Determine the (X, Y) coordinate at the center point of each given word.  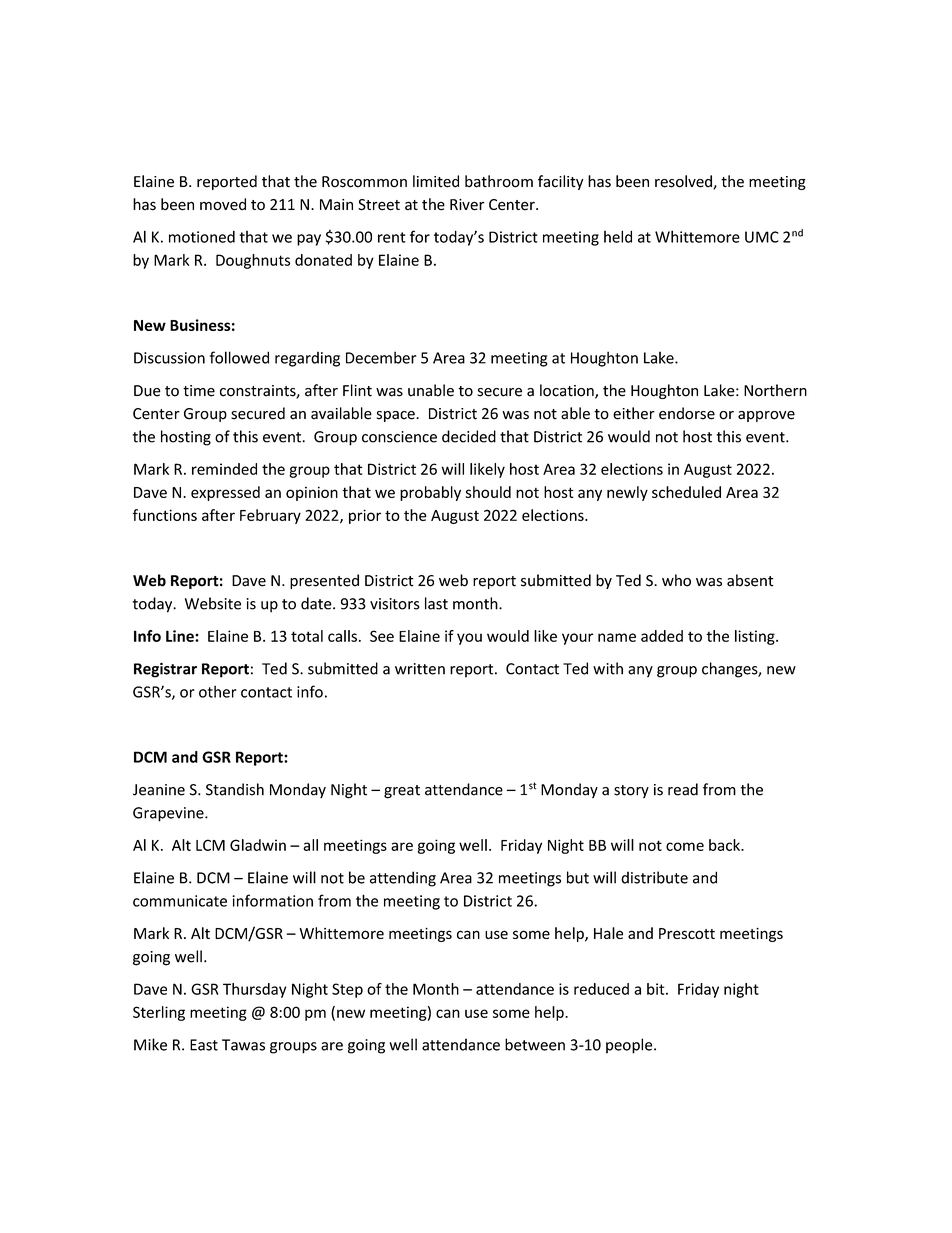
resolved (683, 181)
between (535, 1044)
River (467, 205)
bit (657, 989)
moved (223, 204)
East (204, 1045)
